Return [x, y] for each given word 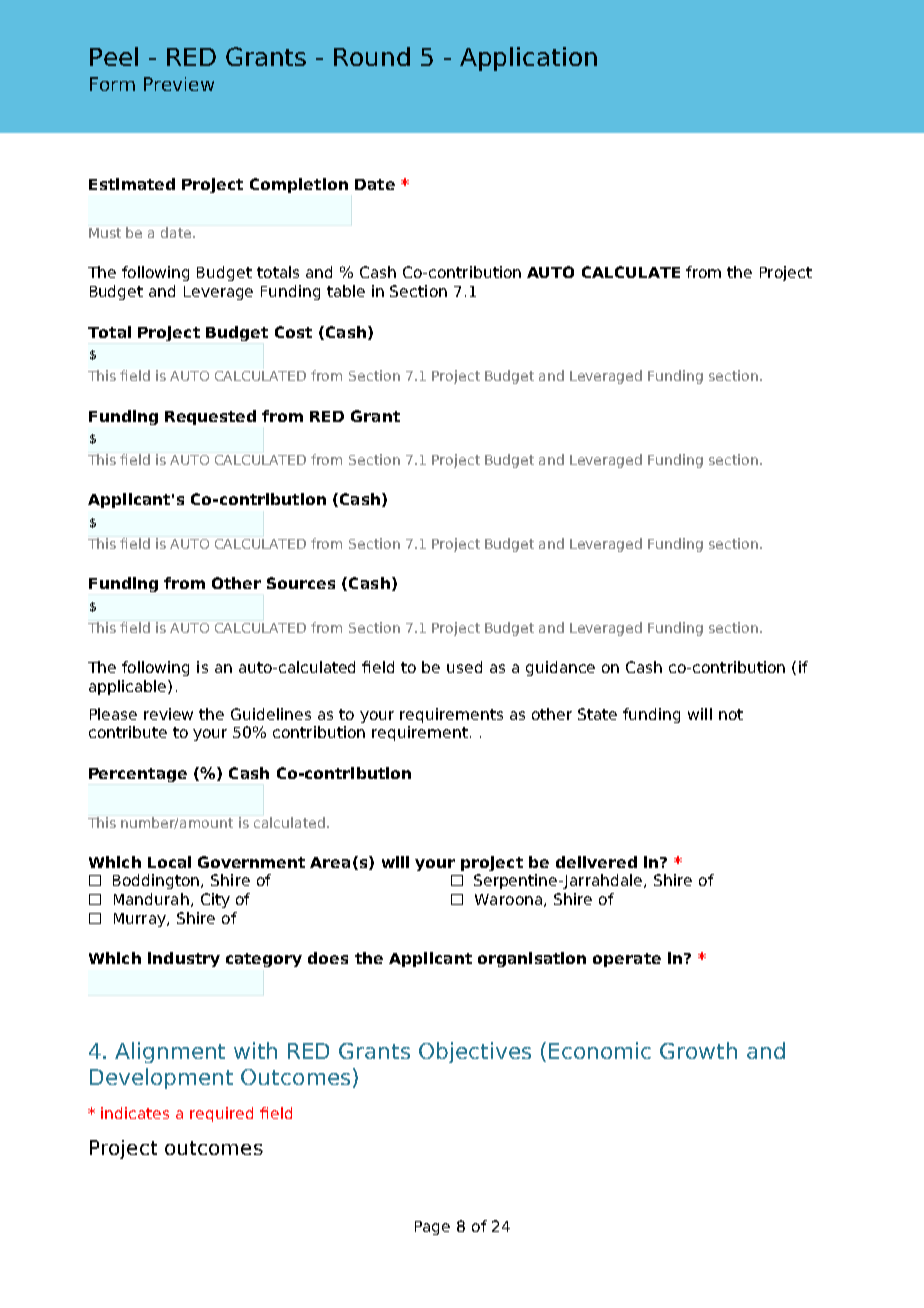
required [221, 1114]
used [464, 667]
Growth [698, 1050]
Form [112, 84]
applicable [129, 687]
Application [528, 59]
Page [432, 1228]
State [597, 714]
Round [372, 56]
